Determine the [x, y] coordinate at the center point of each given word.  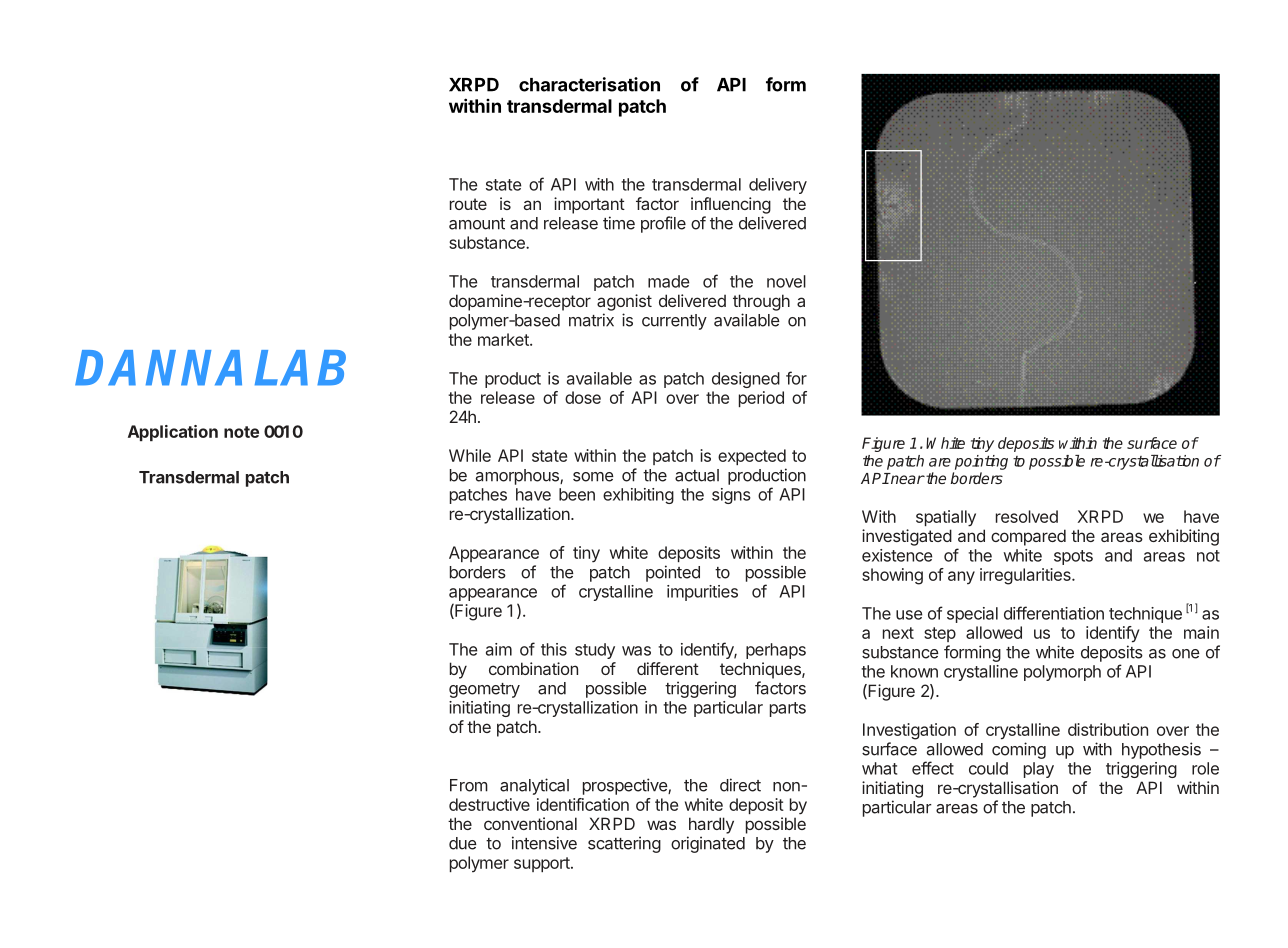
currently [674, 322]
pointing [981, 462]
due [463, 843]
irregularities [1026, 576]
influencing [731, 205]
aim [499, 649]
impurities [702, 593]
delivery [778, 186]
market [504, 339]
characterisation [589, 84]
